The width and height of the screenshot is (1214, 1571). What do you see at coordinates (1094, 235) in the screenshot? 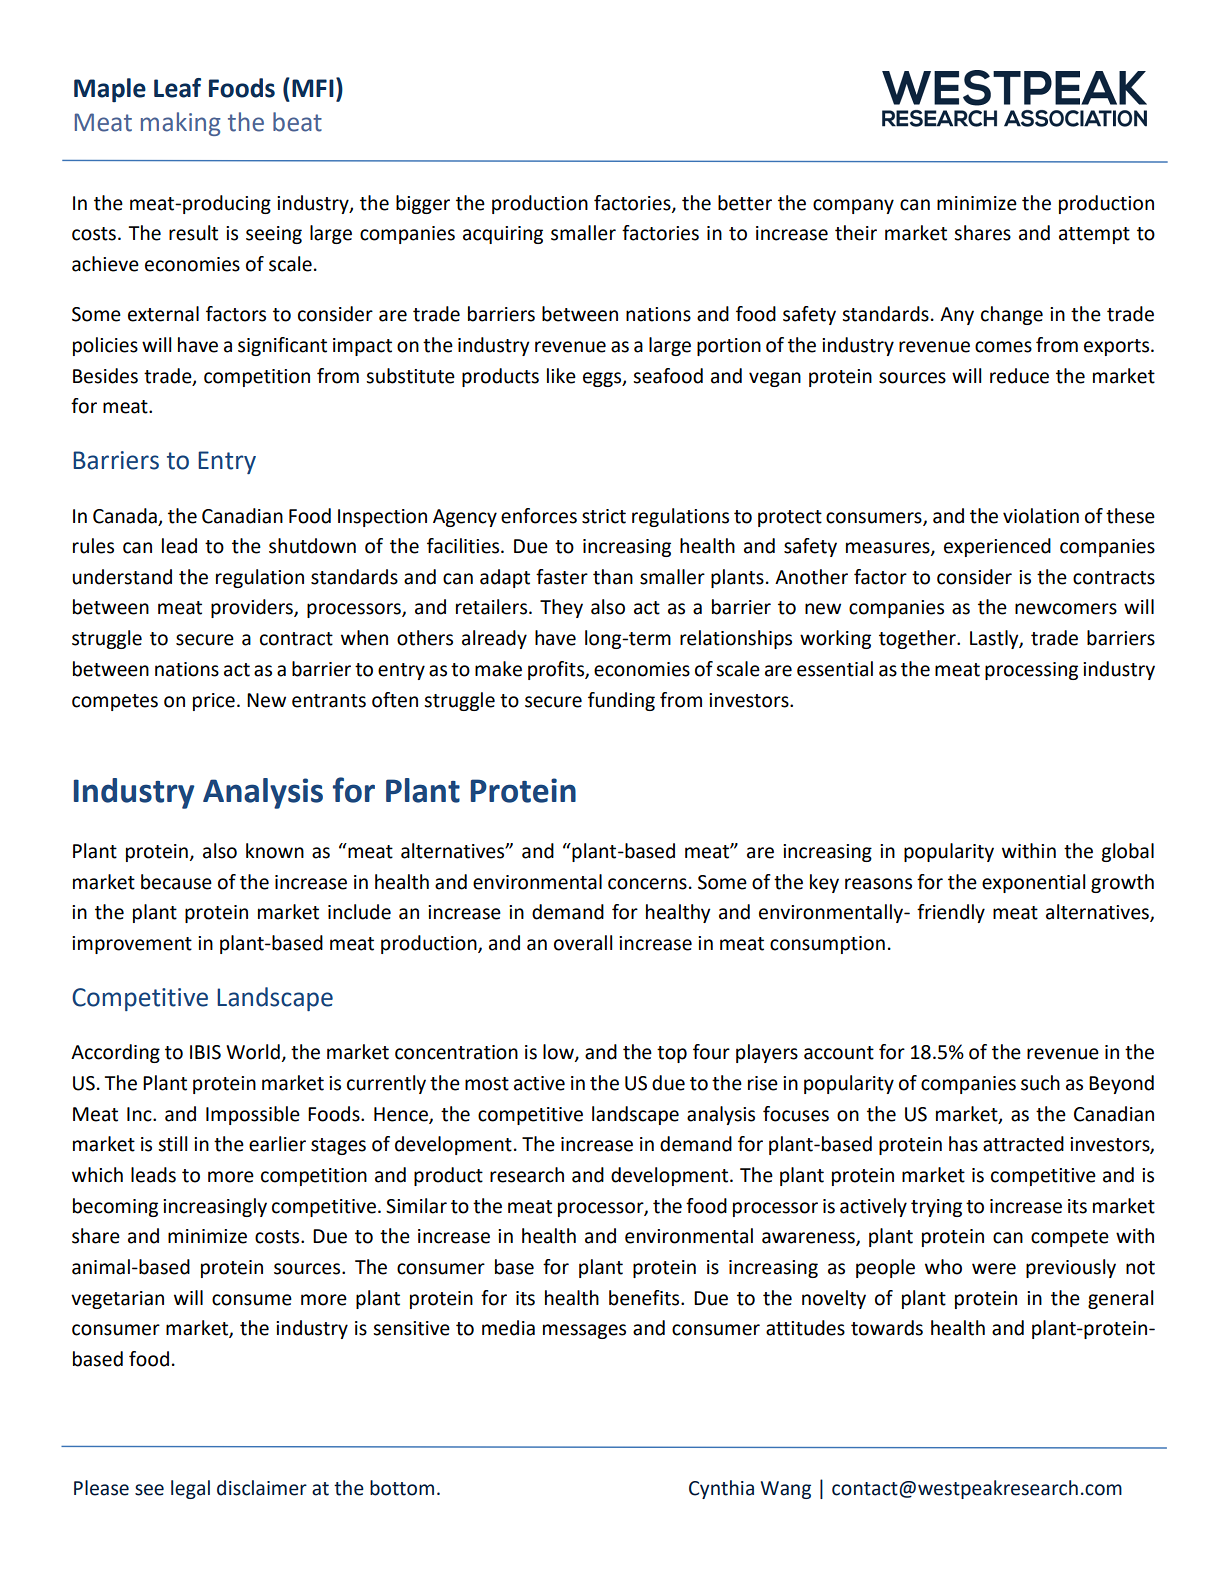
I see `attempt` at bounding box center [1094, 235].
